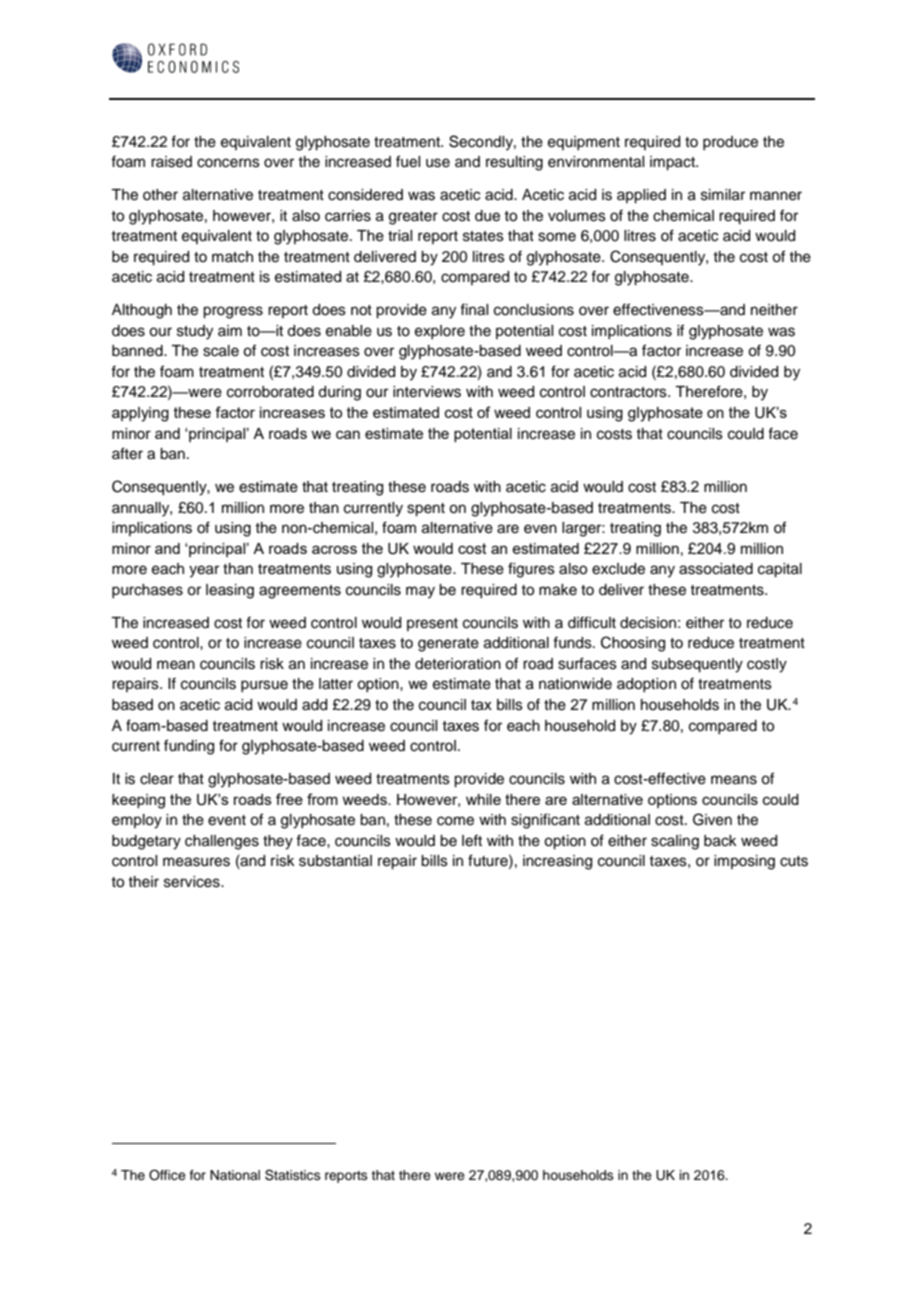  I want to click on deterioration, so click(458, 664).
